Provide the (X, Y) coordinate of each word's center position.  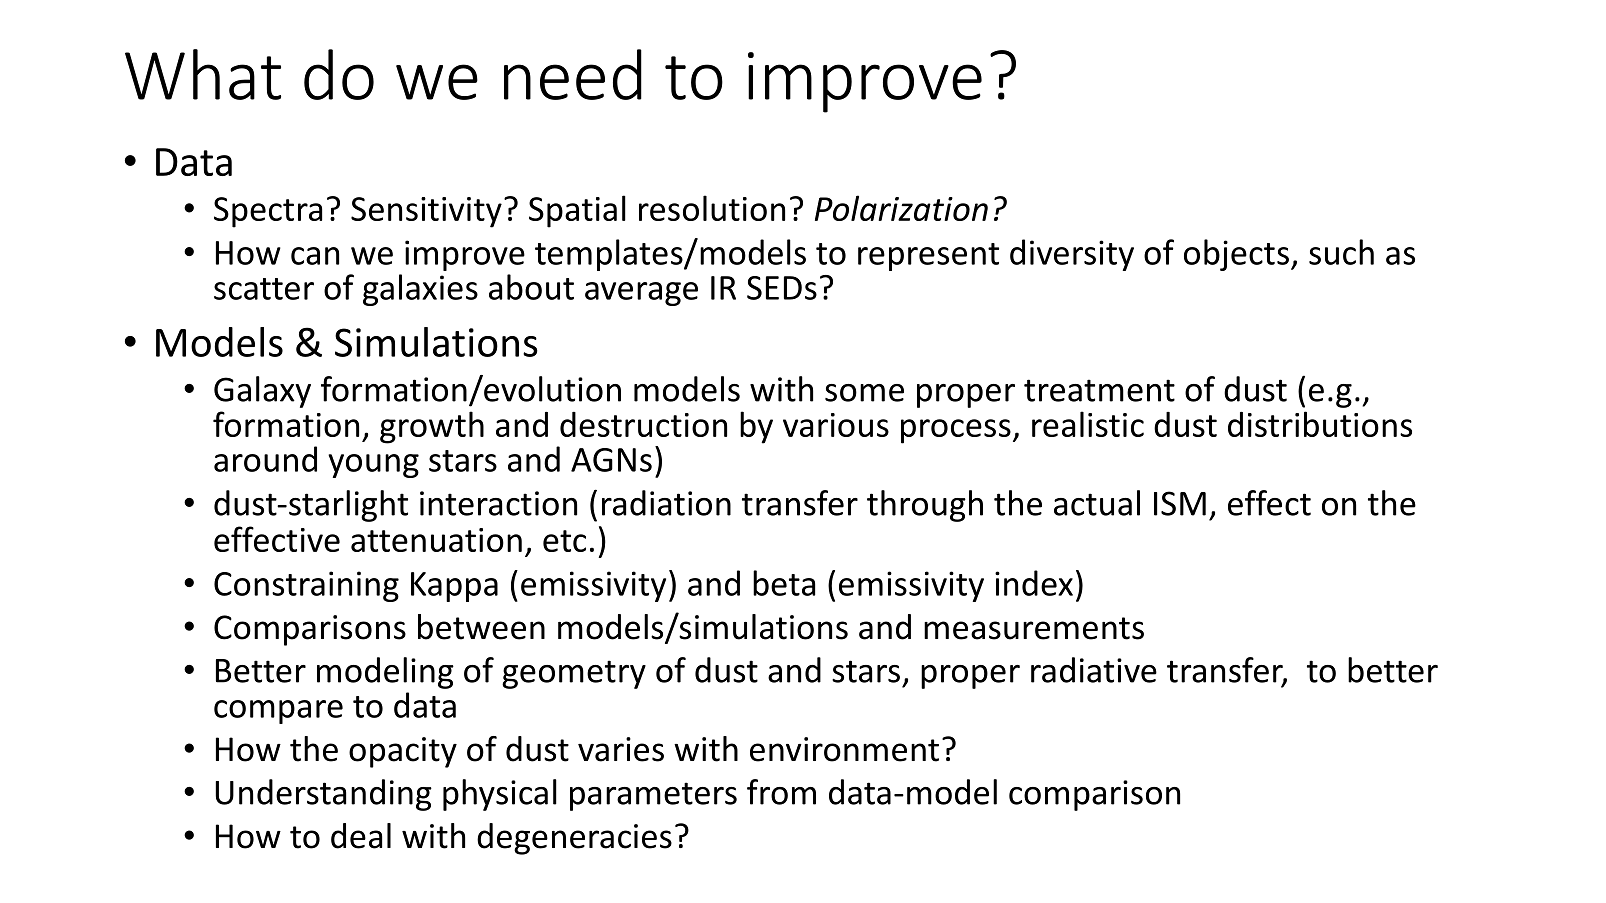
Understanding (323, 795)
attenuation (436, 540)
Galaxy (262, 392)
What (203, 74)
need (573, 74)
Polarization (901, 208)
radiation (666, 503)
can (315, 256)
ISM (1180, 503)
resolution (712, 208)
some (864, 393)
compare (278, 712)
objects (1236, 255)
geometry (574, 674)
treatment (1099, 390)
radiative (1094, 670)
